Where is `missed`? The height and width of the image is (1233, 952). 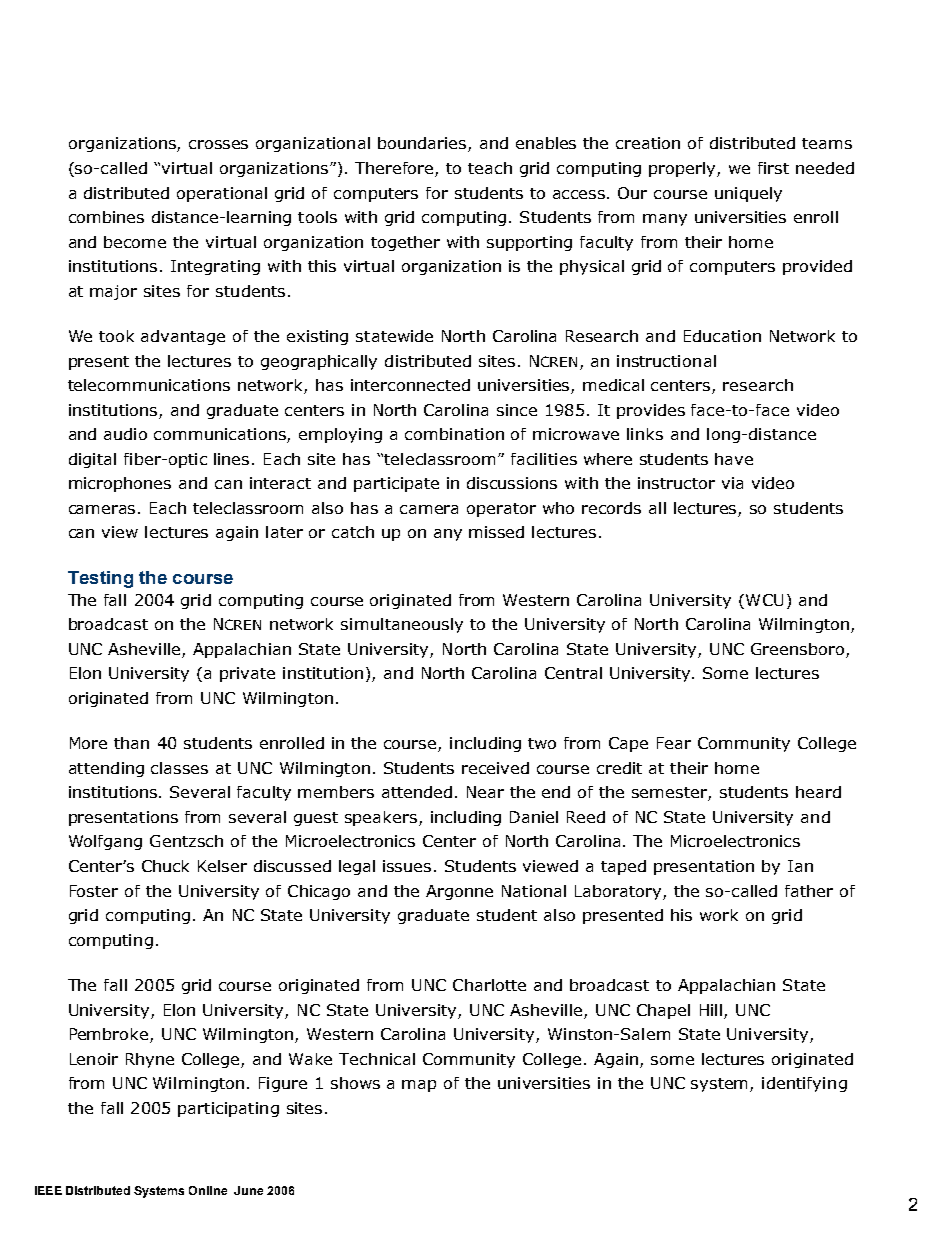 missed is located at coordinates (496, 532).
